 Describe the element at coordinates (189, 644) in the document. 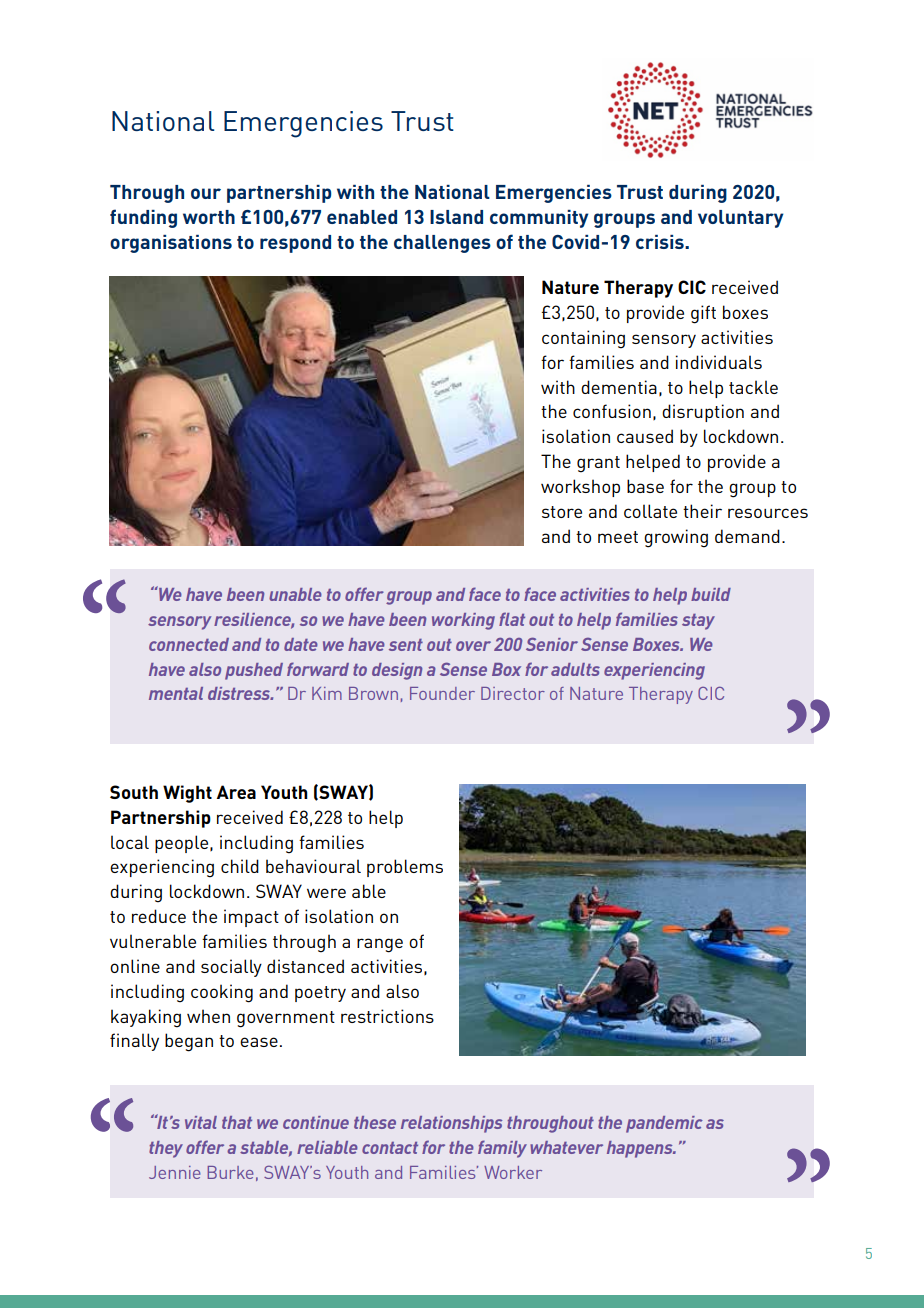

I see `connected` at that location.
